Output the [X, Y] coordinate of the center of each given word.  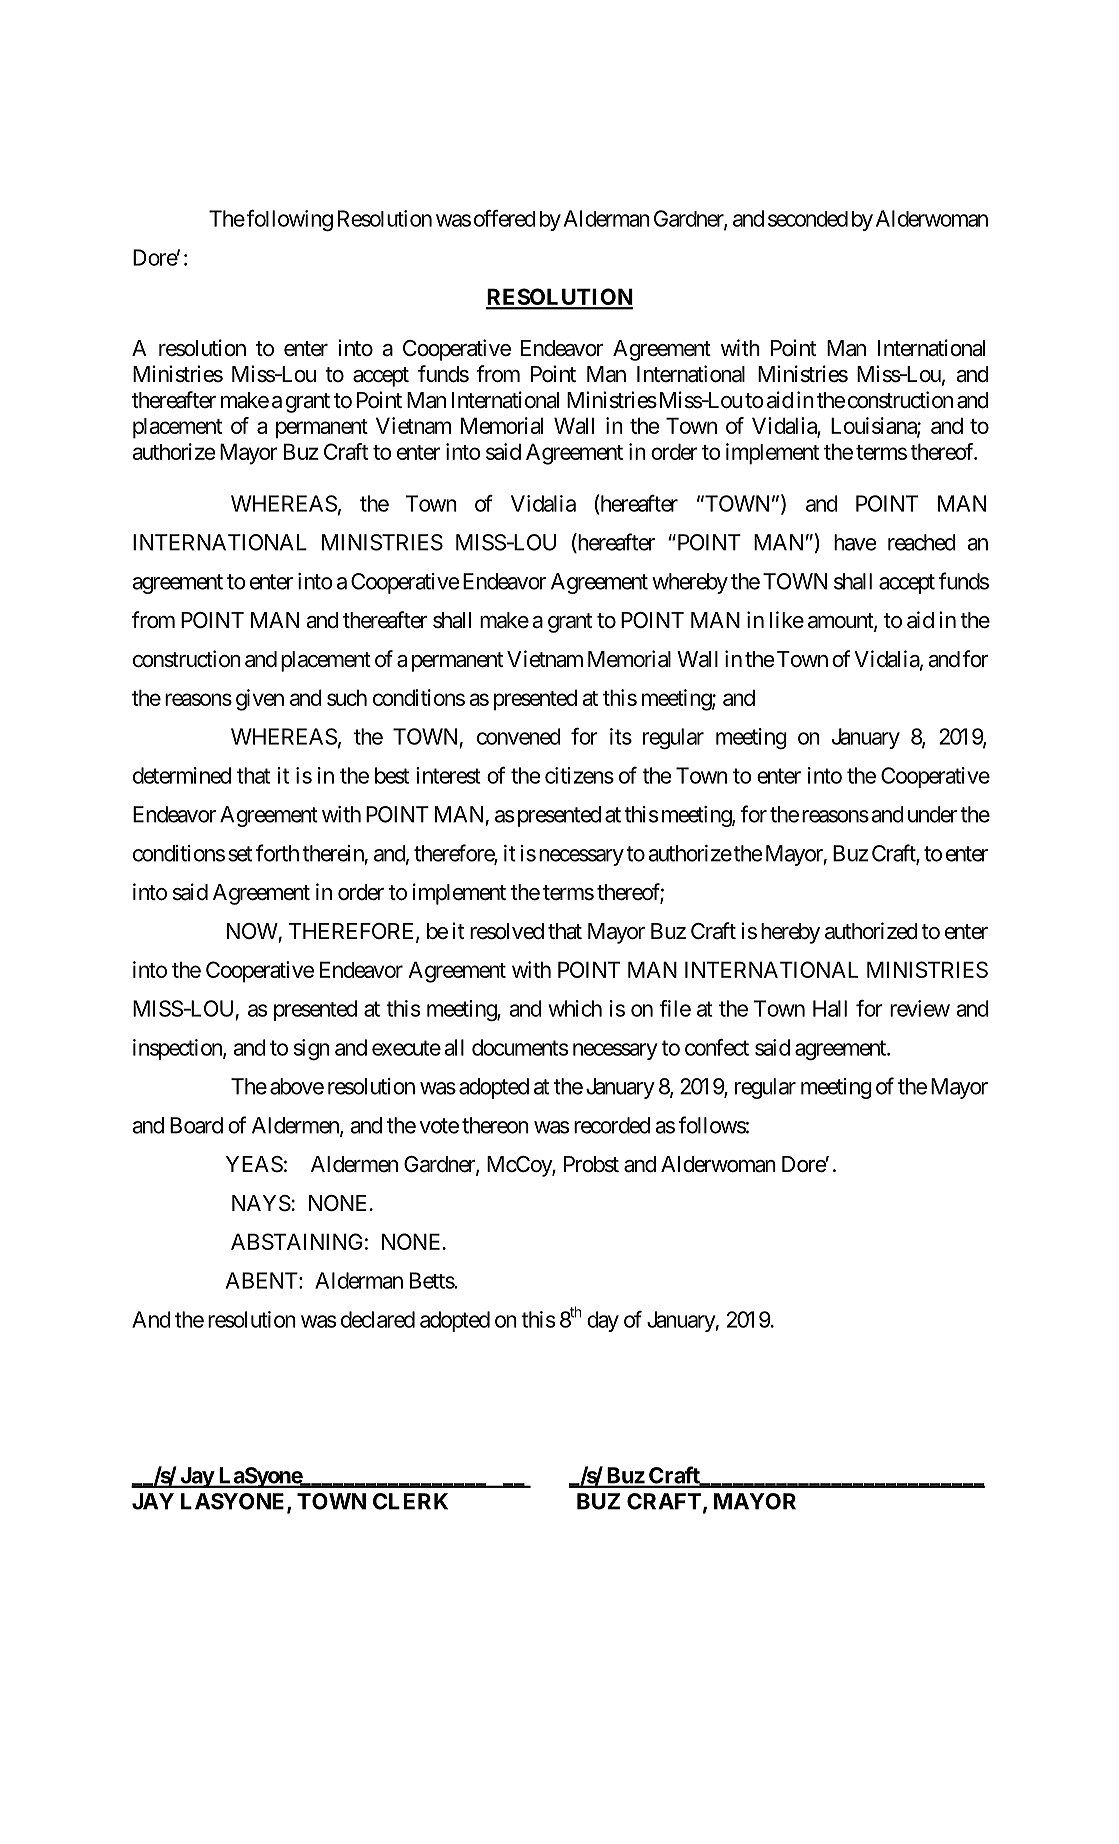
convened [519, 736]
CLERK [410, 1501]
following [289, 221]
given [260, 700]
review [920, 1008]
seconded [808, 219]
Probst [591, 1164]
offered [505, 218]
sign [312, 1050]
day [603, 1321]
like [787, 620]
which [575, 1008]
